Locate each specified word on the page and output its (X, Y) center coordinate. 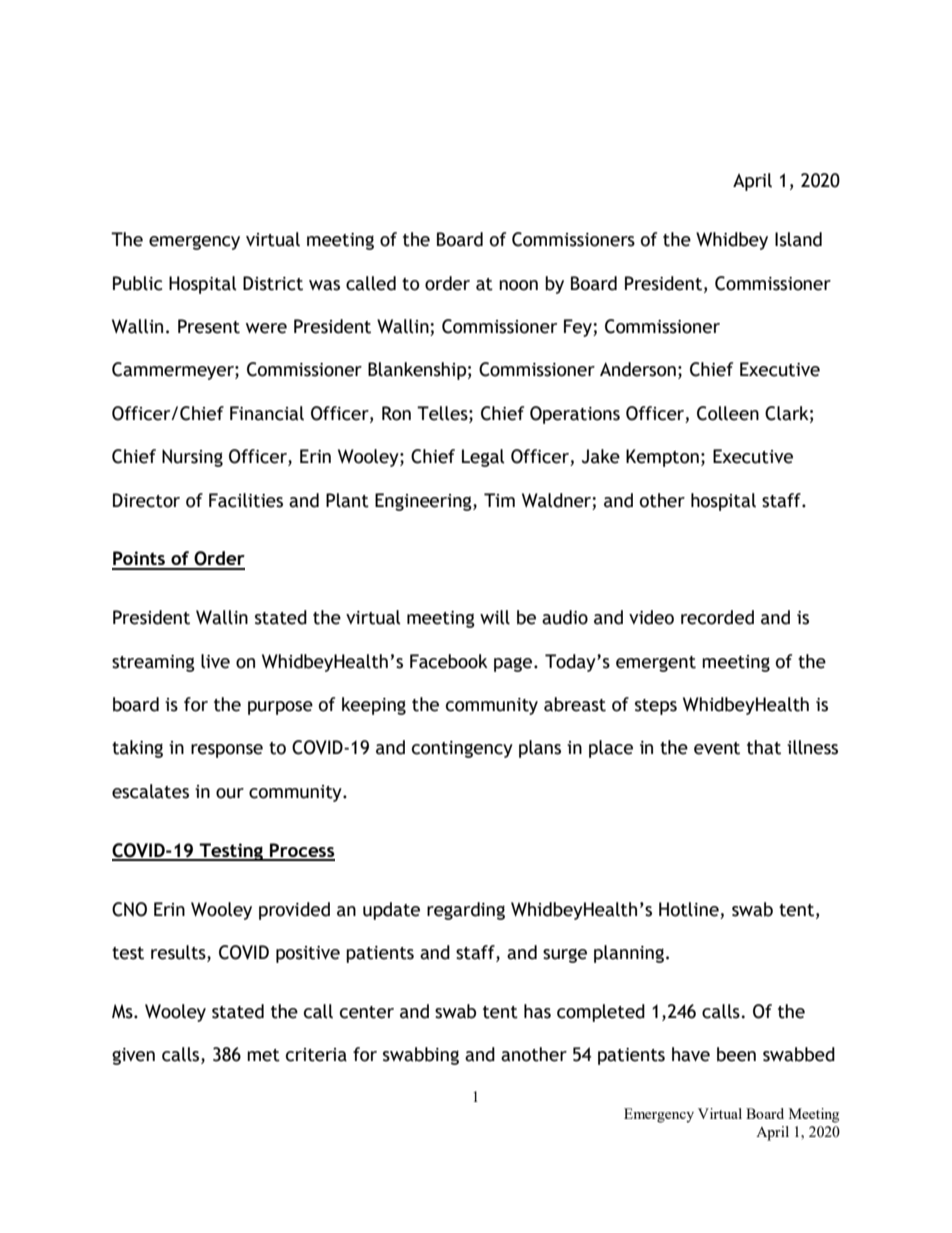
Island (798, 239)
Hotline (689, 909)
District (273, 283)
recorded (717, 617)
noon (518, 285)
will (495, 617)
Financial (267, 413)
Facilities (246, 500)
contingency (462, 749)
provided (294, 911)
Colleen (728, 413)
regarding (466, 911)
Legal (483, 458)
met (263, 1055)
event (717, 748)
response (227, 751)
